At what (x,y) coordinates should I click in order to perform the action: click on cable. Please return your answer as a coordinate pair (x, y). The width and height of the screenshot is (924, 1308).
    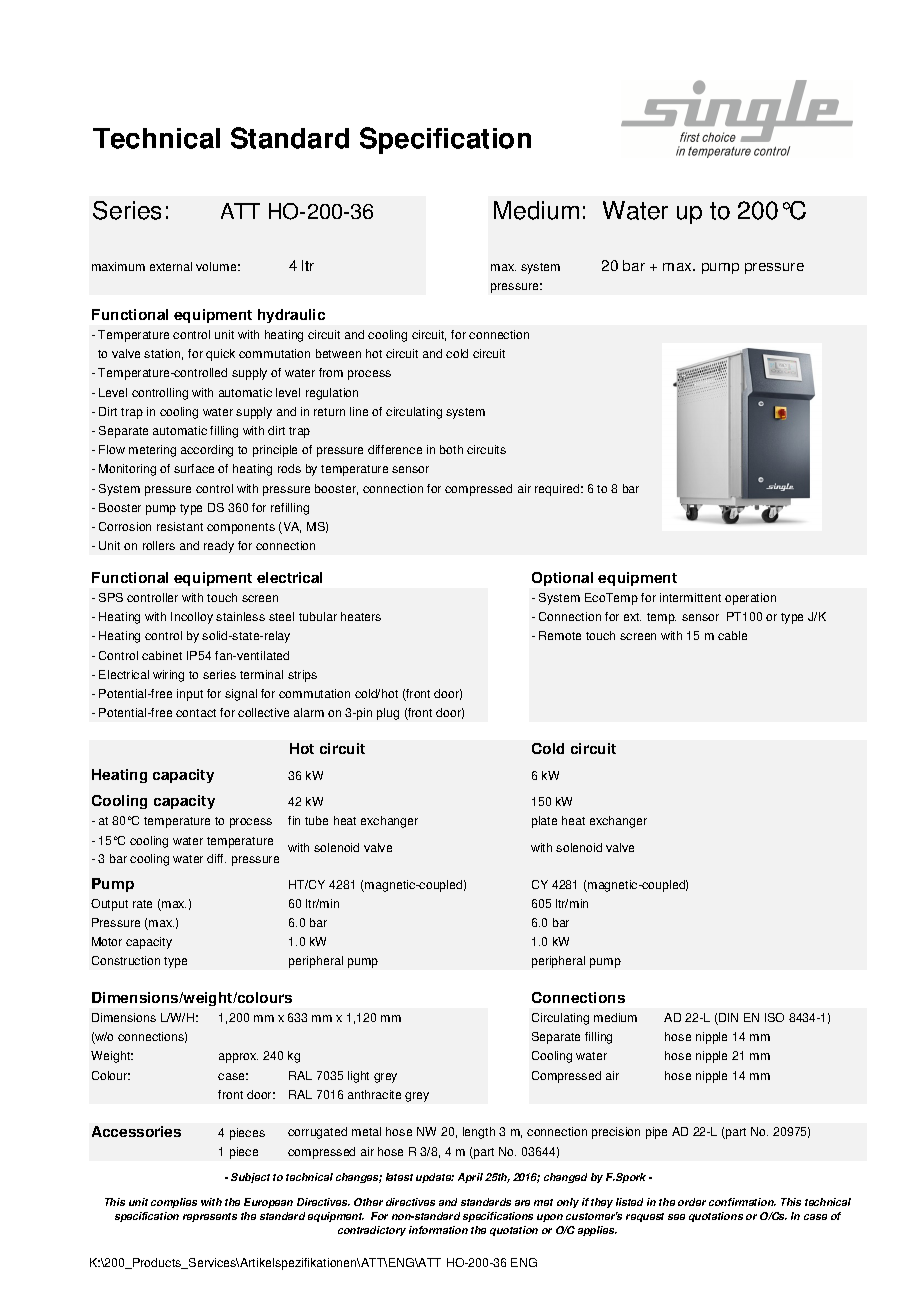
    Looking at the image, I should click on (732, 635).
